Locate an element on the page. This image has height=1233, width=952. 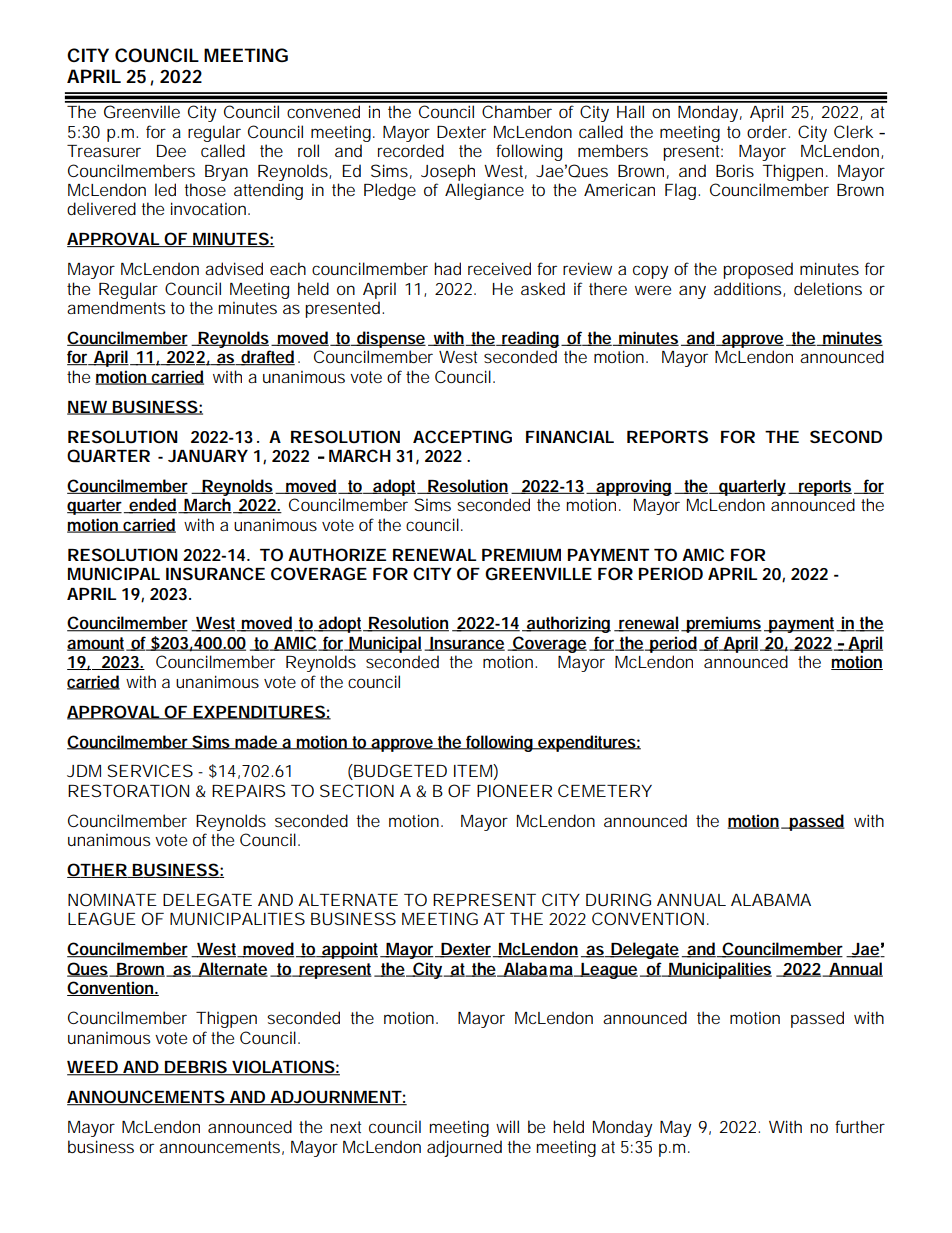
amount is located at coordinates (97, 644).
